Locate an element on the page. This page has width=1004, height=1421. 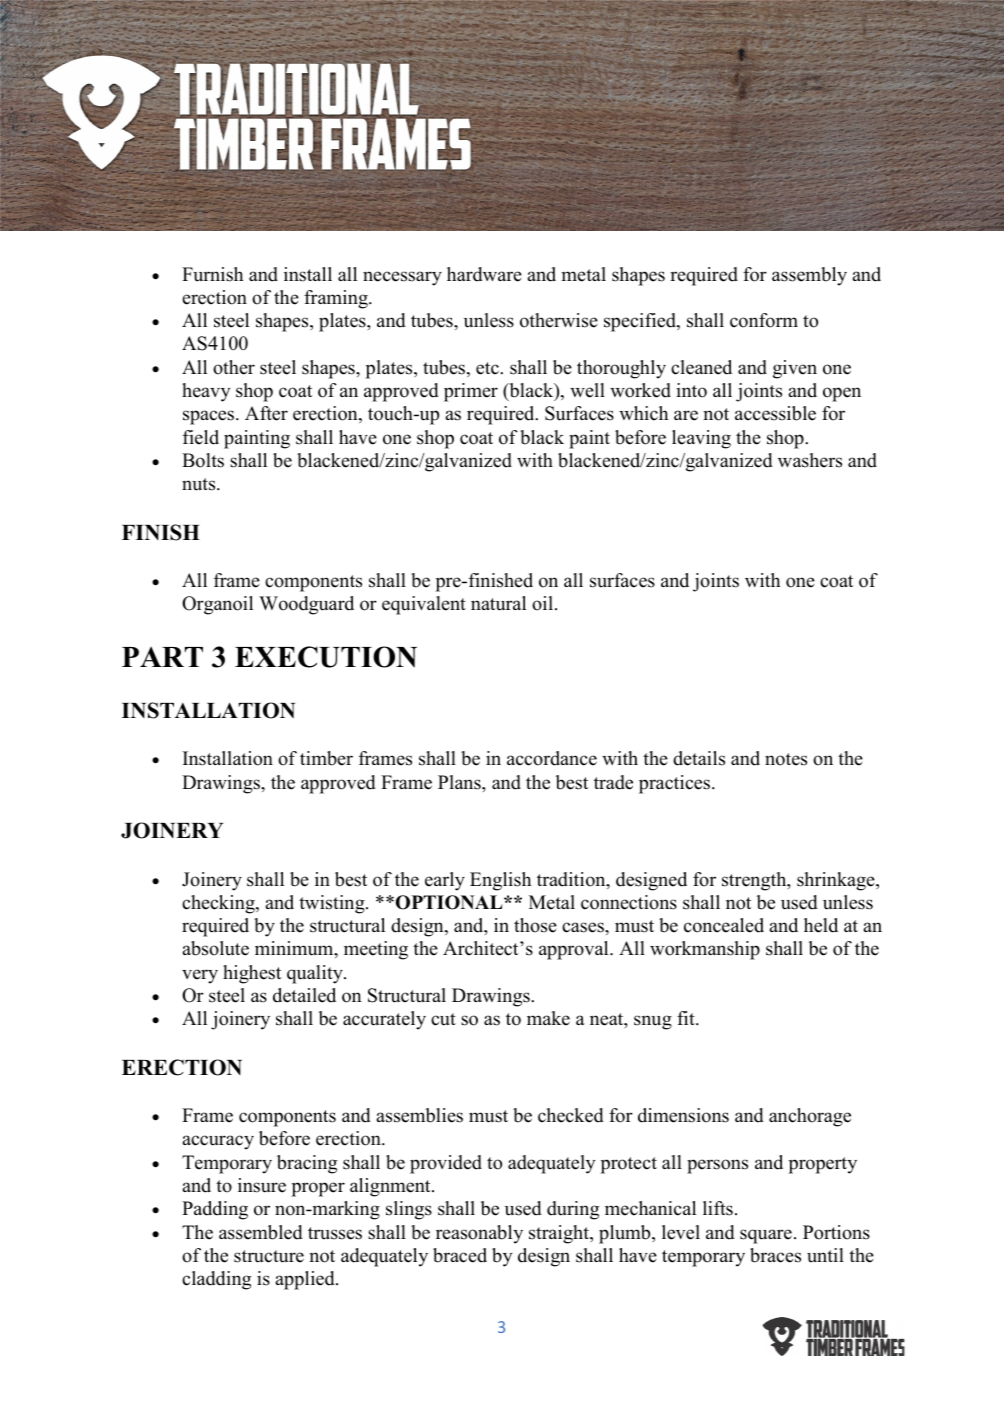
reasonably is located at coordinates (479, 1234).
